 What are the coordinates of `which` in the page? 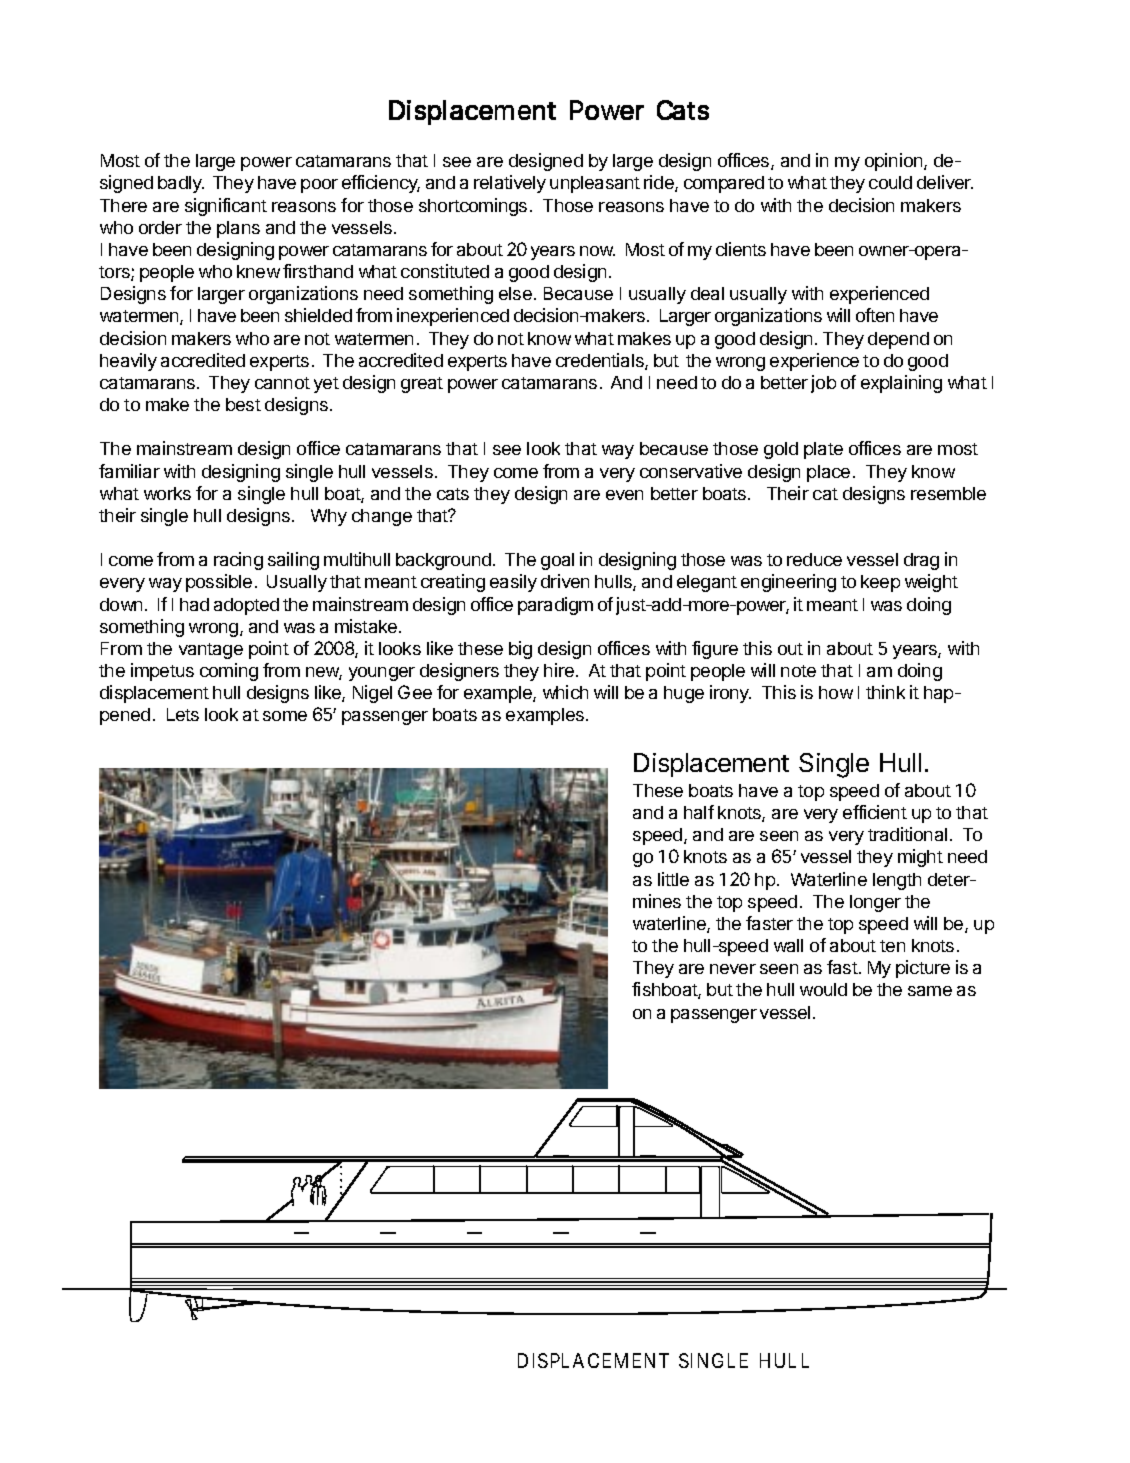 It's located at (565, 692).
